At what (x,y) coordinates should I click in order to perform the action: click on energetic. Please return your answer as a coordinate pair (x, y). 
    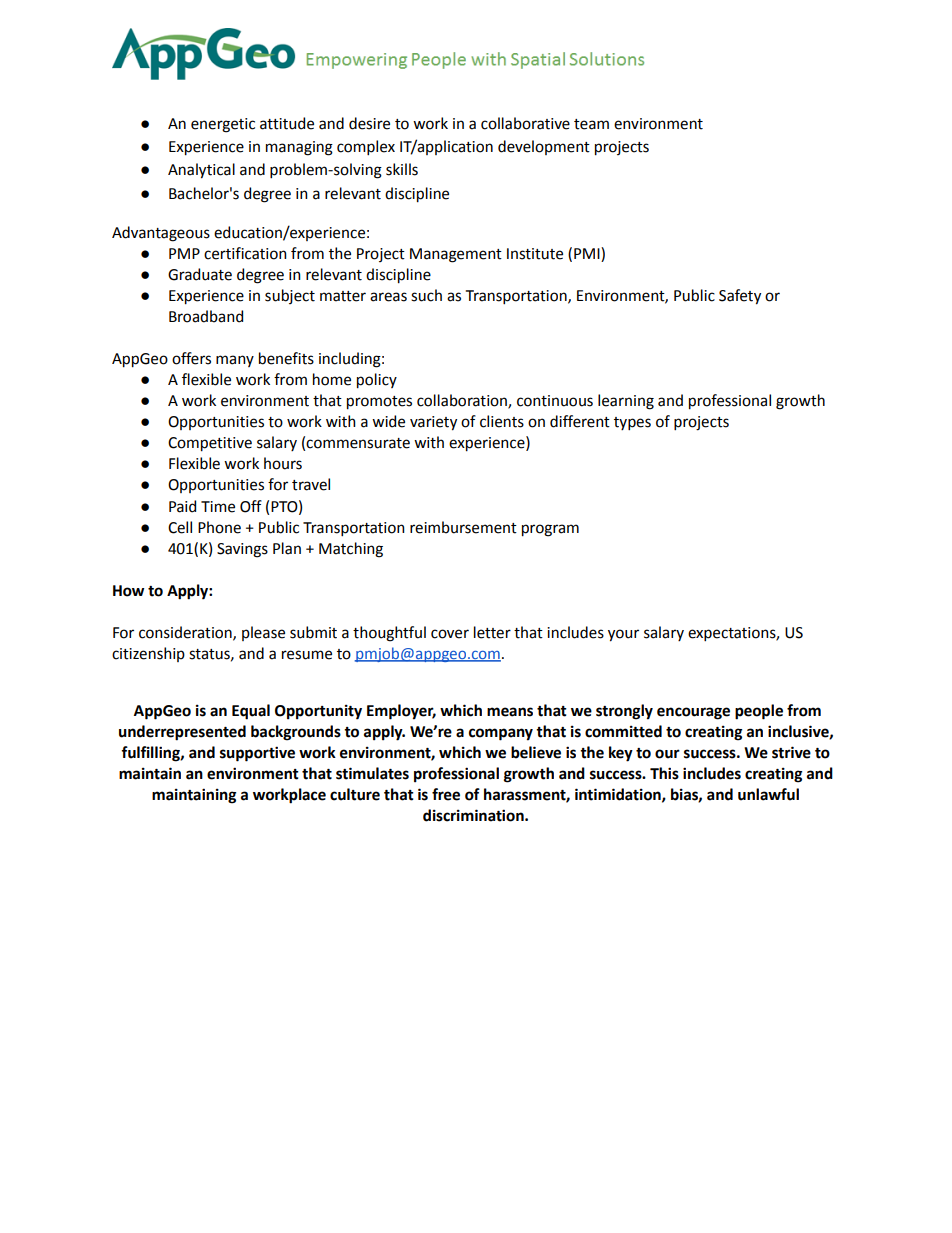
    Looking at the image, I should click on (223, 125).
